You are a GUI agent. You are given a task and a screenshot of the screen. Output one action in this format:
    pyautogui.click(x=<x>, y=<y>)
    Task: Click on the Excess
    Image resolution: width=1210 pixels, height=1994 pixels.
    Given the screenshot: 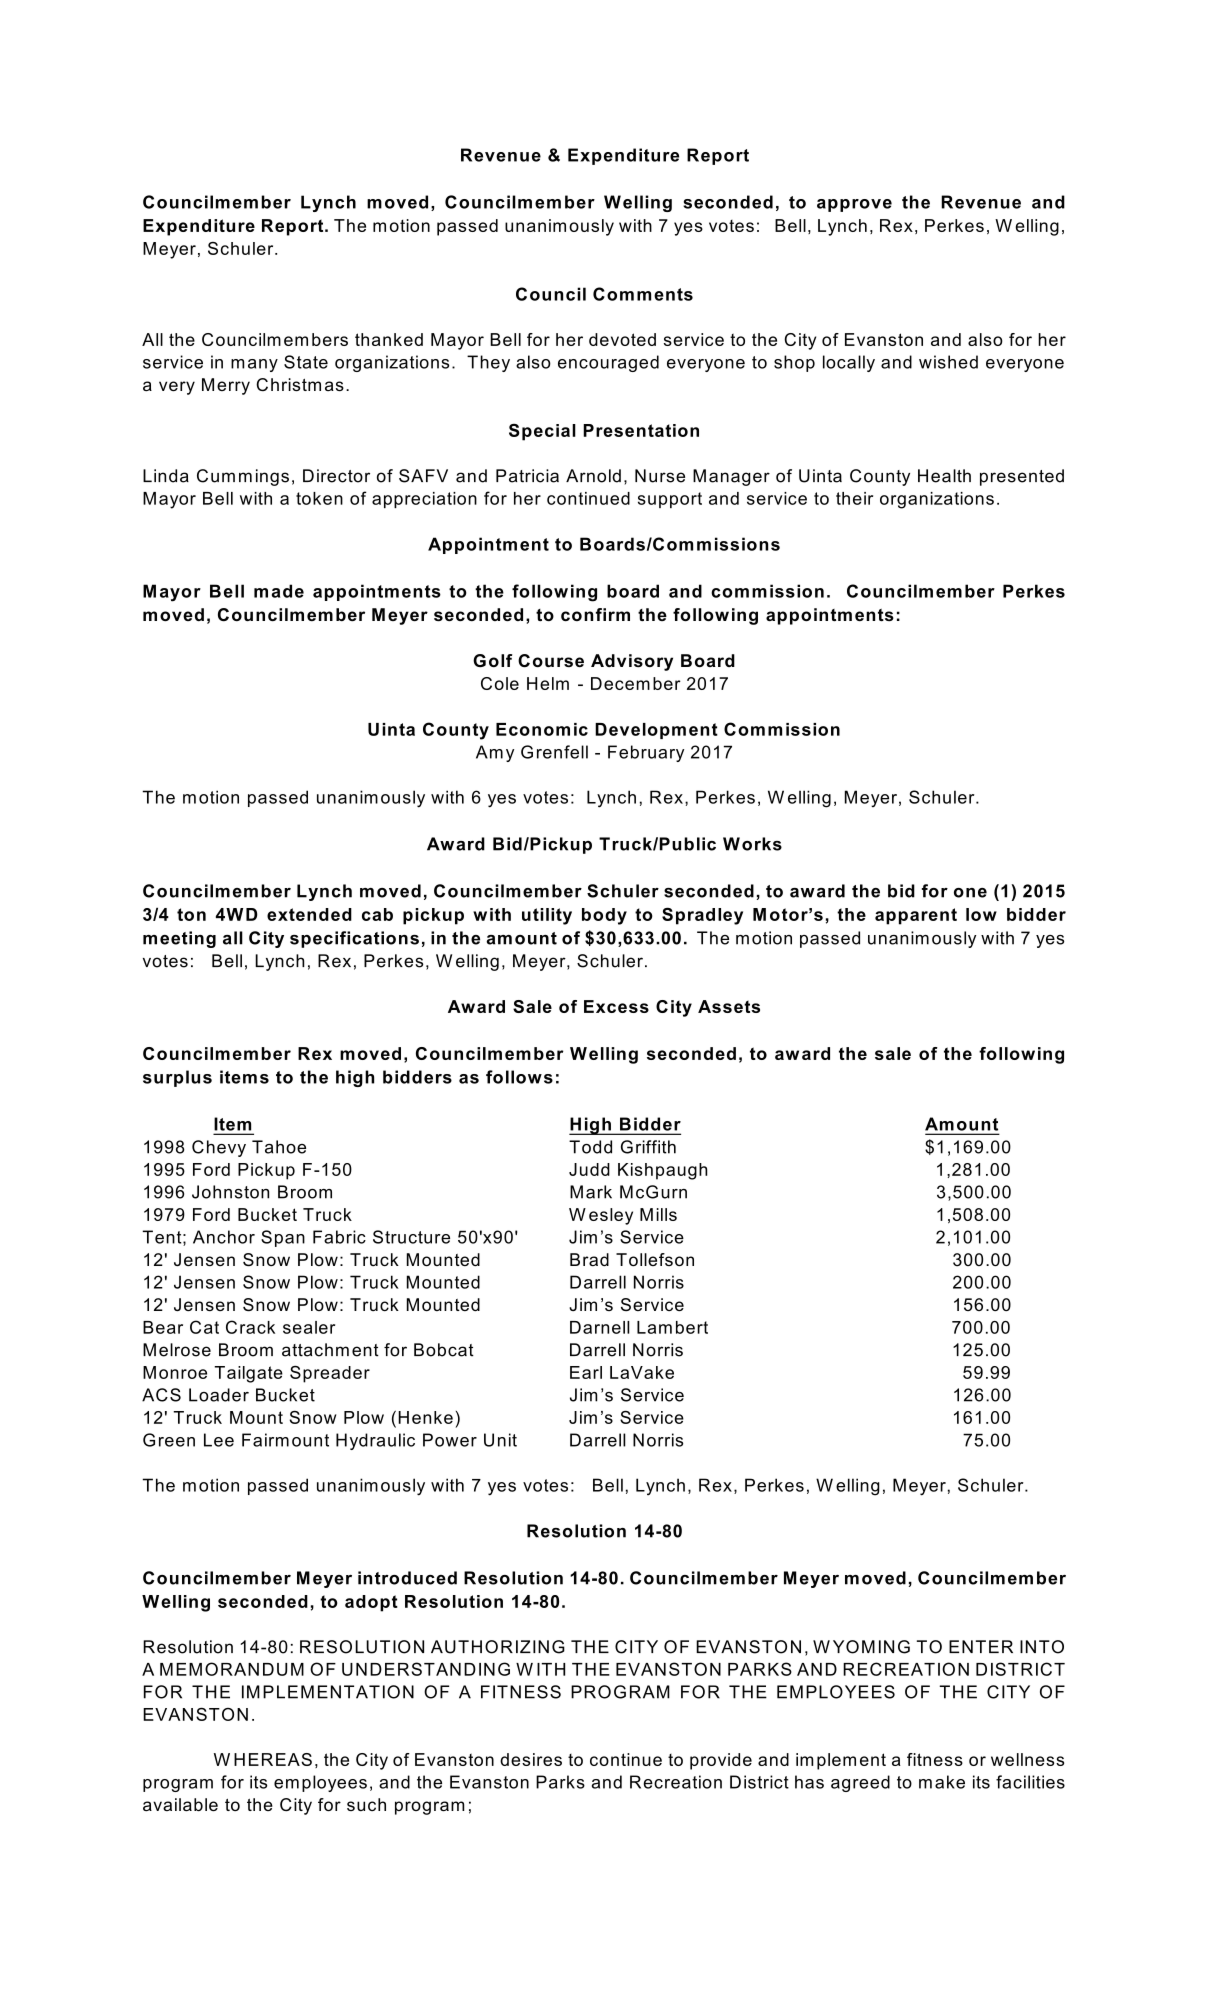 What is the action you would take?
    pyautogui.click(x=616, y=1006)
